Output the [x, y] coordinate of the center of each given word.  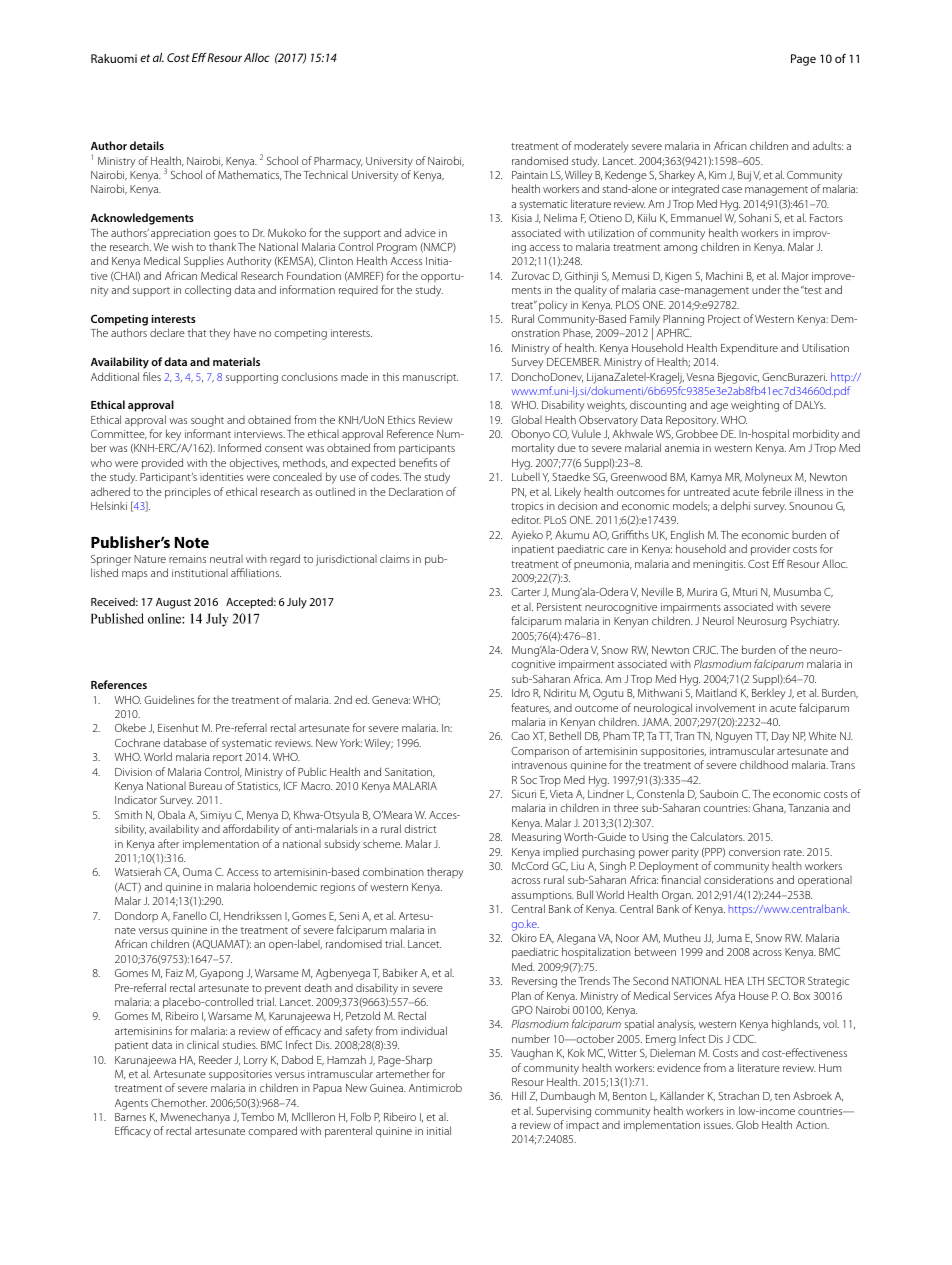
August [173, 603]
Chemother [179, 1102]
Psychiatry [815, 622]
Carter [525, 592]
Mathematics [250, 175]
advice [420, 232]
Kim [717, 175]
